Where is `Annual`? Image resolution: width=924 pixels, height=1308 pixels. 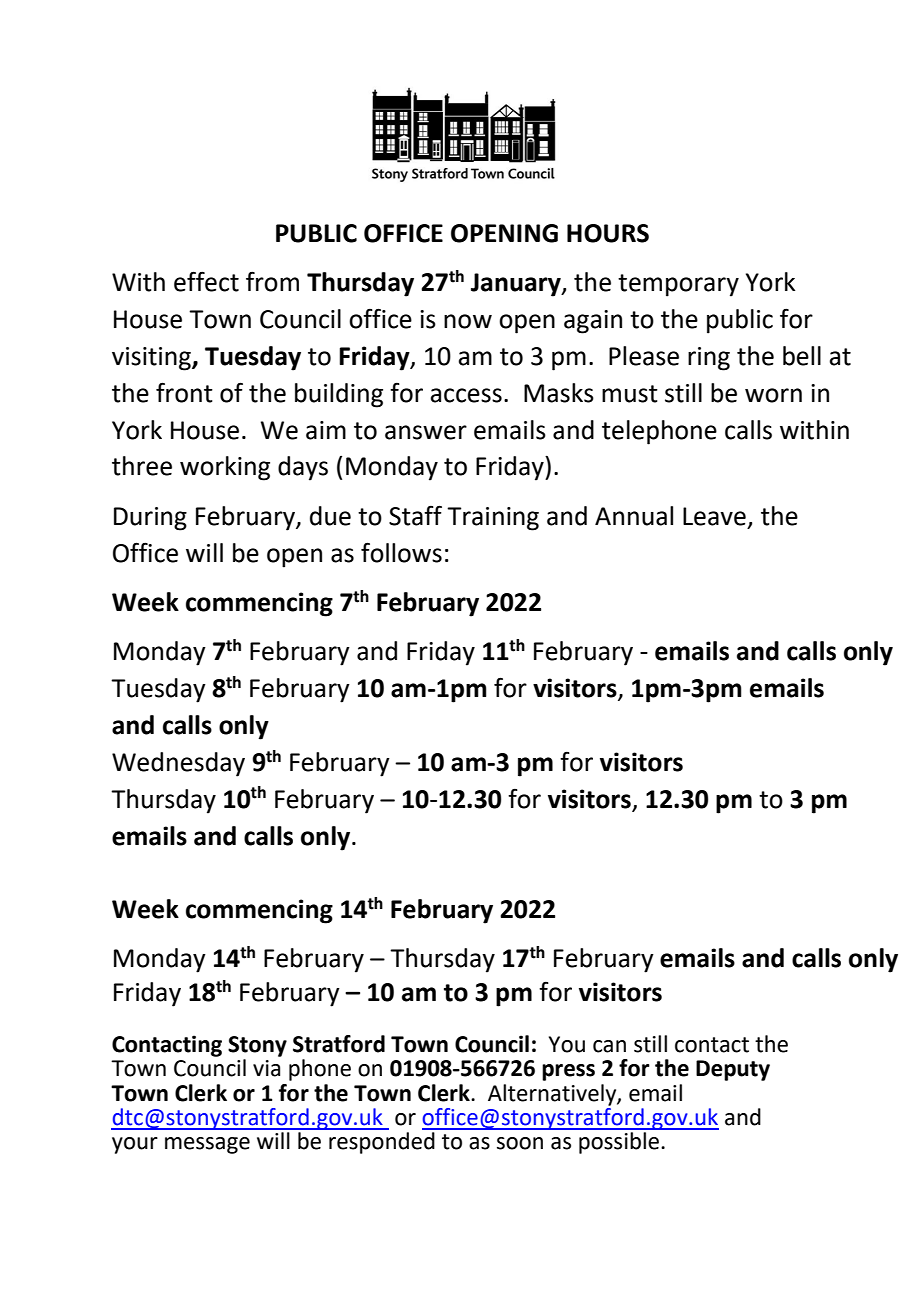
Annual is located at coordinates (634, 516).
